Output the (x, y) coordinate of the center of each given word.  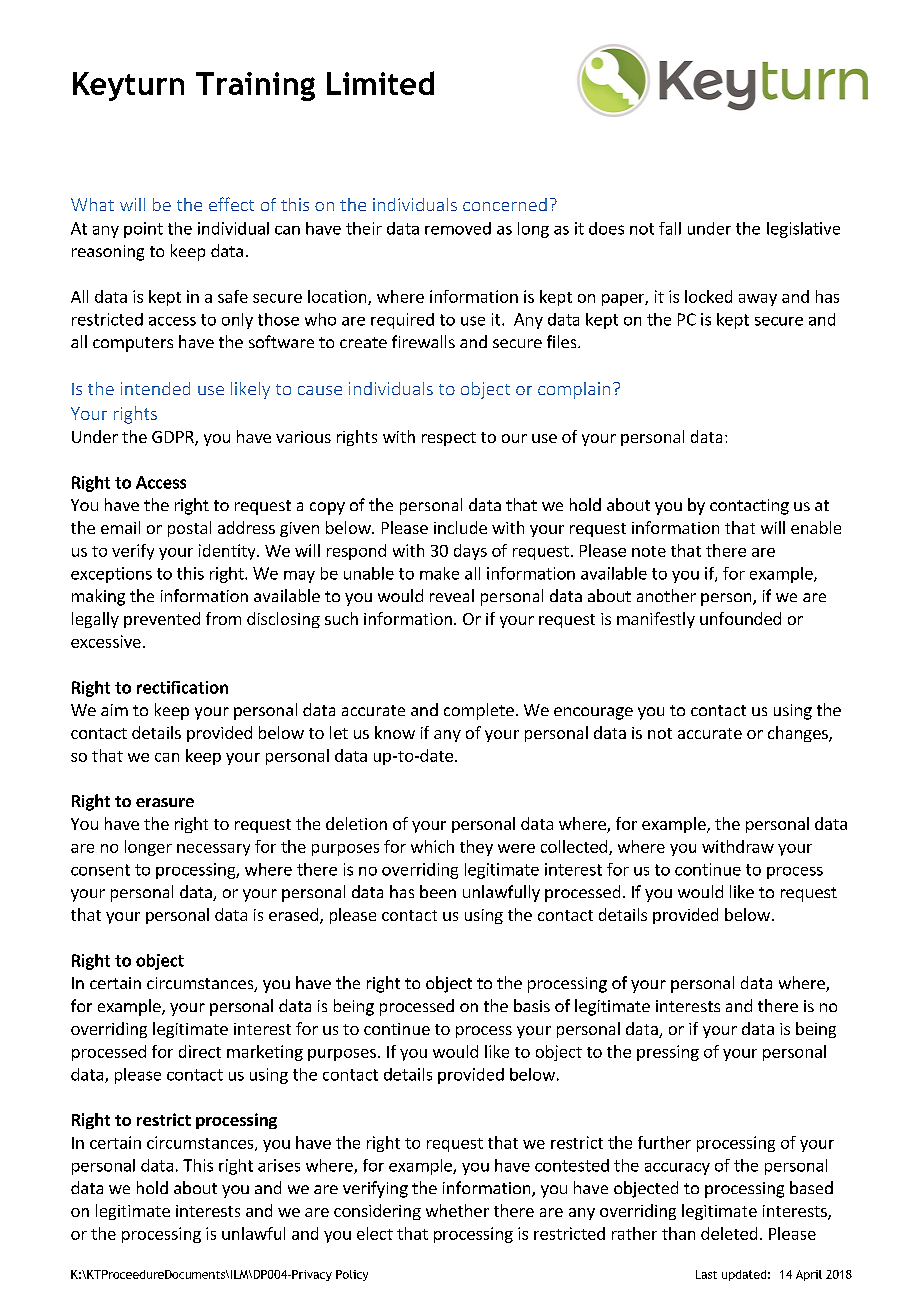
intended (155, 388)
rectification (182, 687)
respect (449, 439)
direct (200, 1051)
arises (279, 1165)
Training (255, 86)
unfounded (740, 618)
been (438, 891)
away (758, 300)
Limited (380, 83)
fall (670, 228)
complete (479, 711)
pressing (668, 1053)
